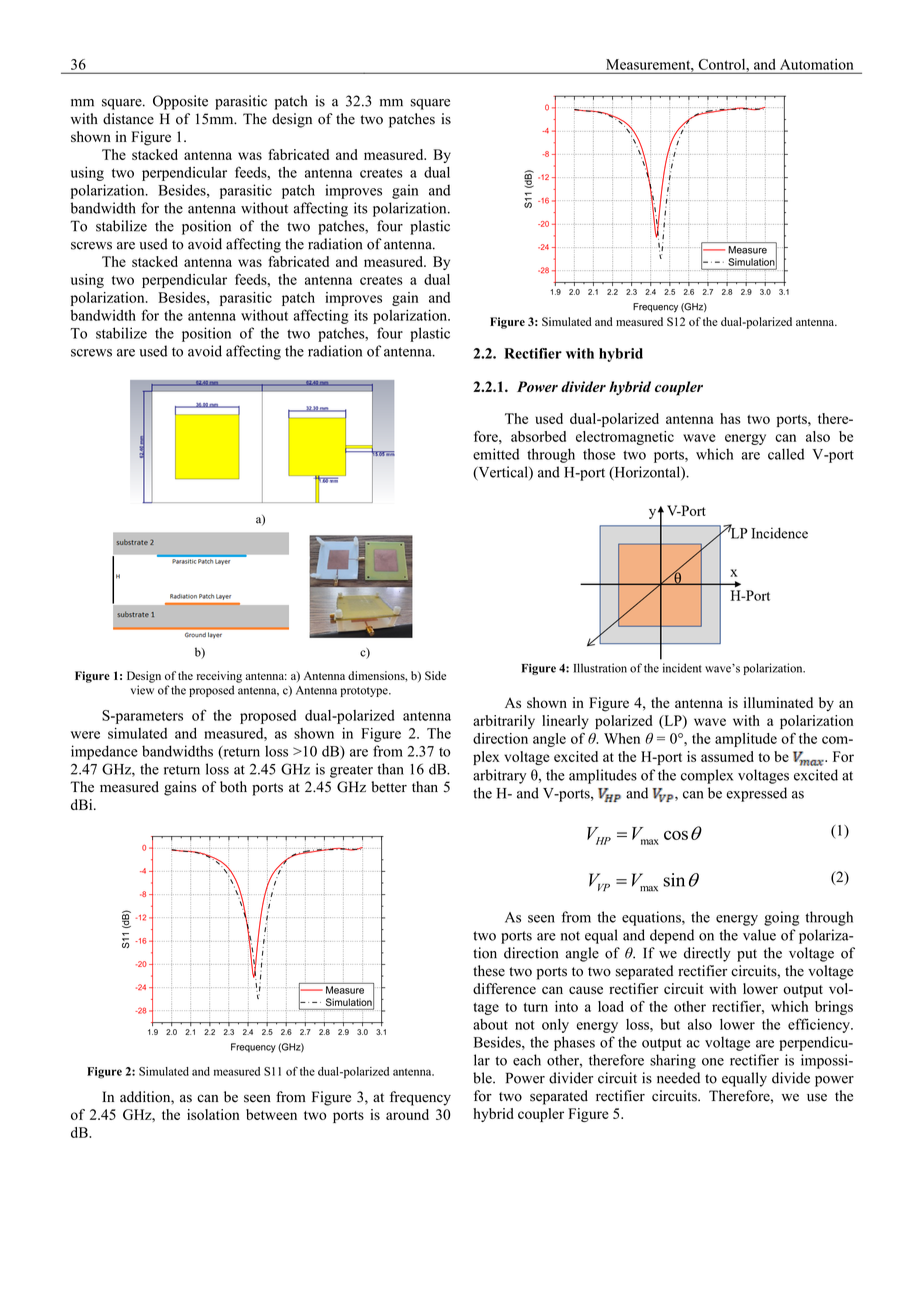 Image resolution: width=924 pixels, height=1308 pixels. What do you see at coordinates (599, 454) in the screenshot?
I see `those` at bounding box center [599, 454].
